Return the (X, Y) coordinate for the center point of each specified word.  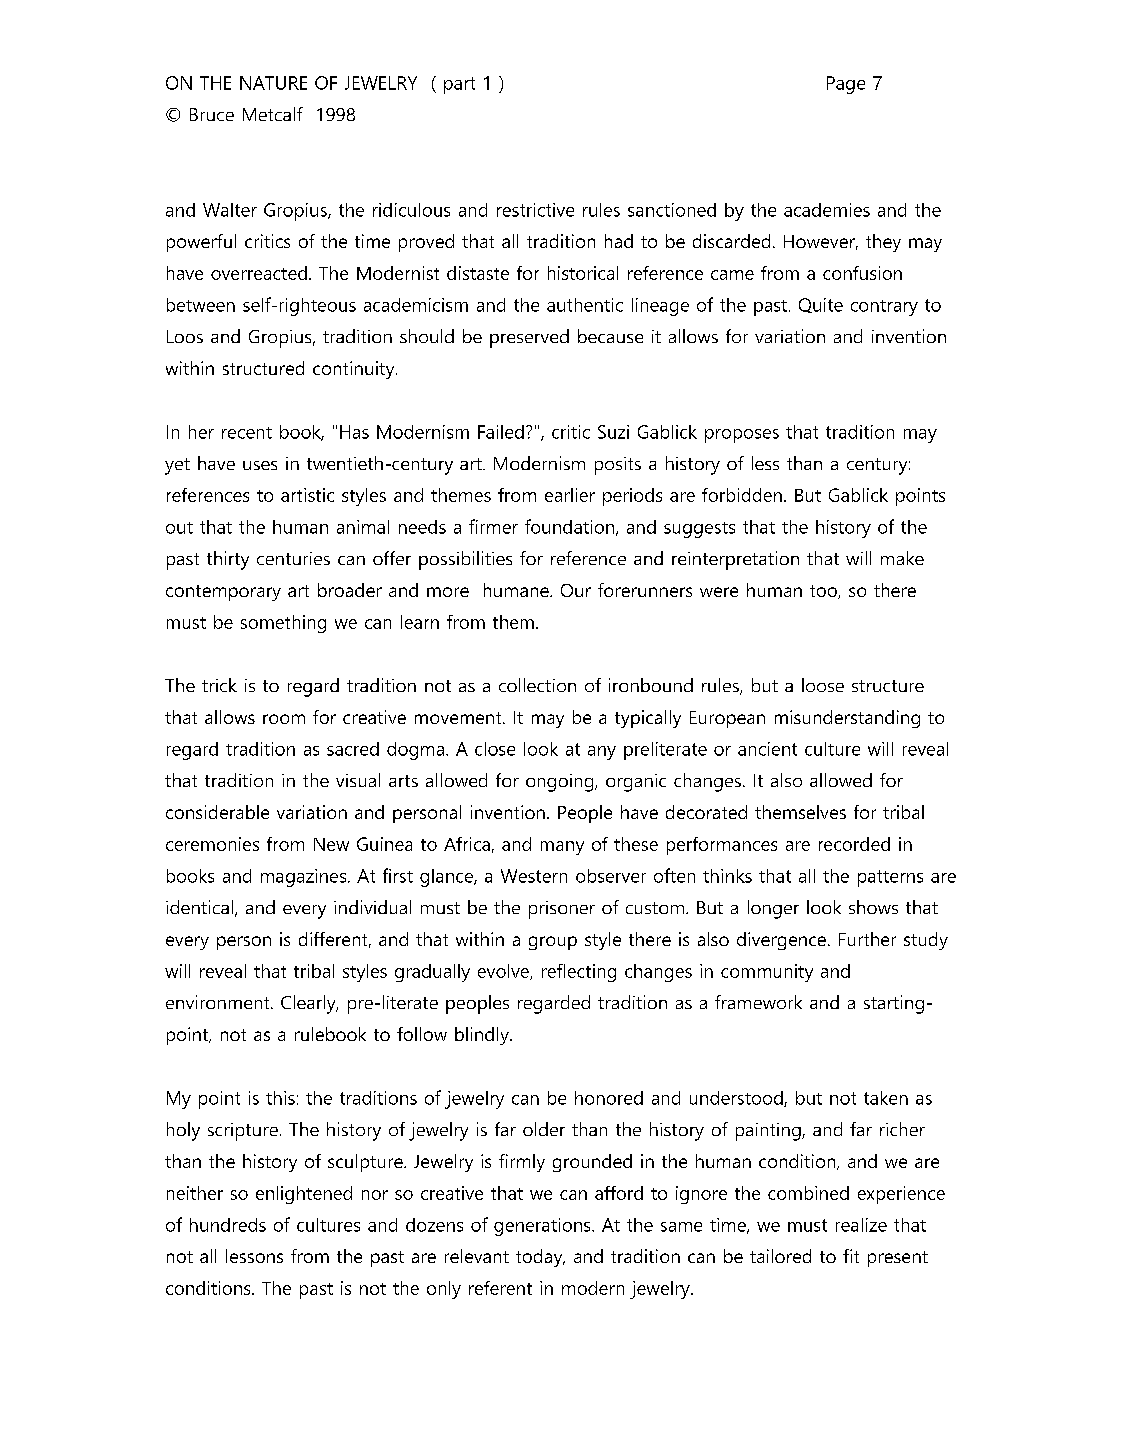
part (459, 85)
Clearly (309, 1004)
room (284, 719)
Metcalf (273, 114)
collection (537, 685)
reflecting (579, 973)
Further (867, 939)
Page (846, 85)
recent (247, 433)
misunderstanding (847, 719)
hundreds (228, 1225)
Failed (501, 432)
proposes (742, 436)
